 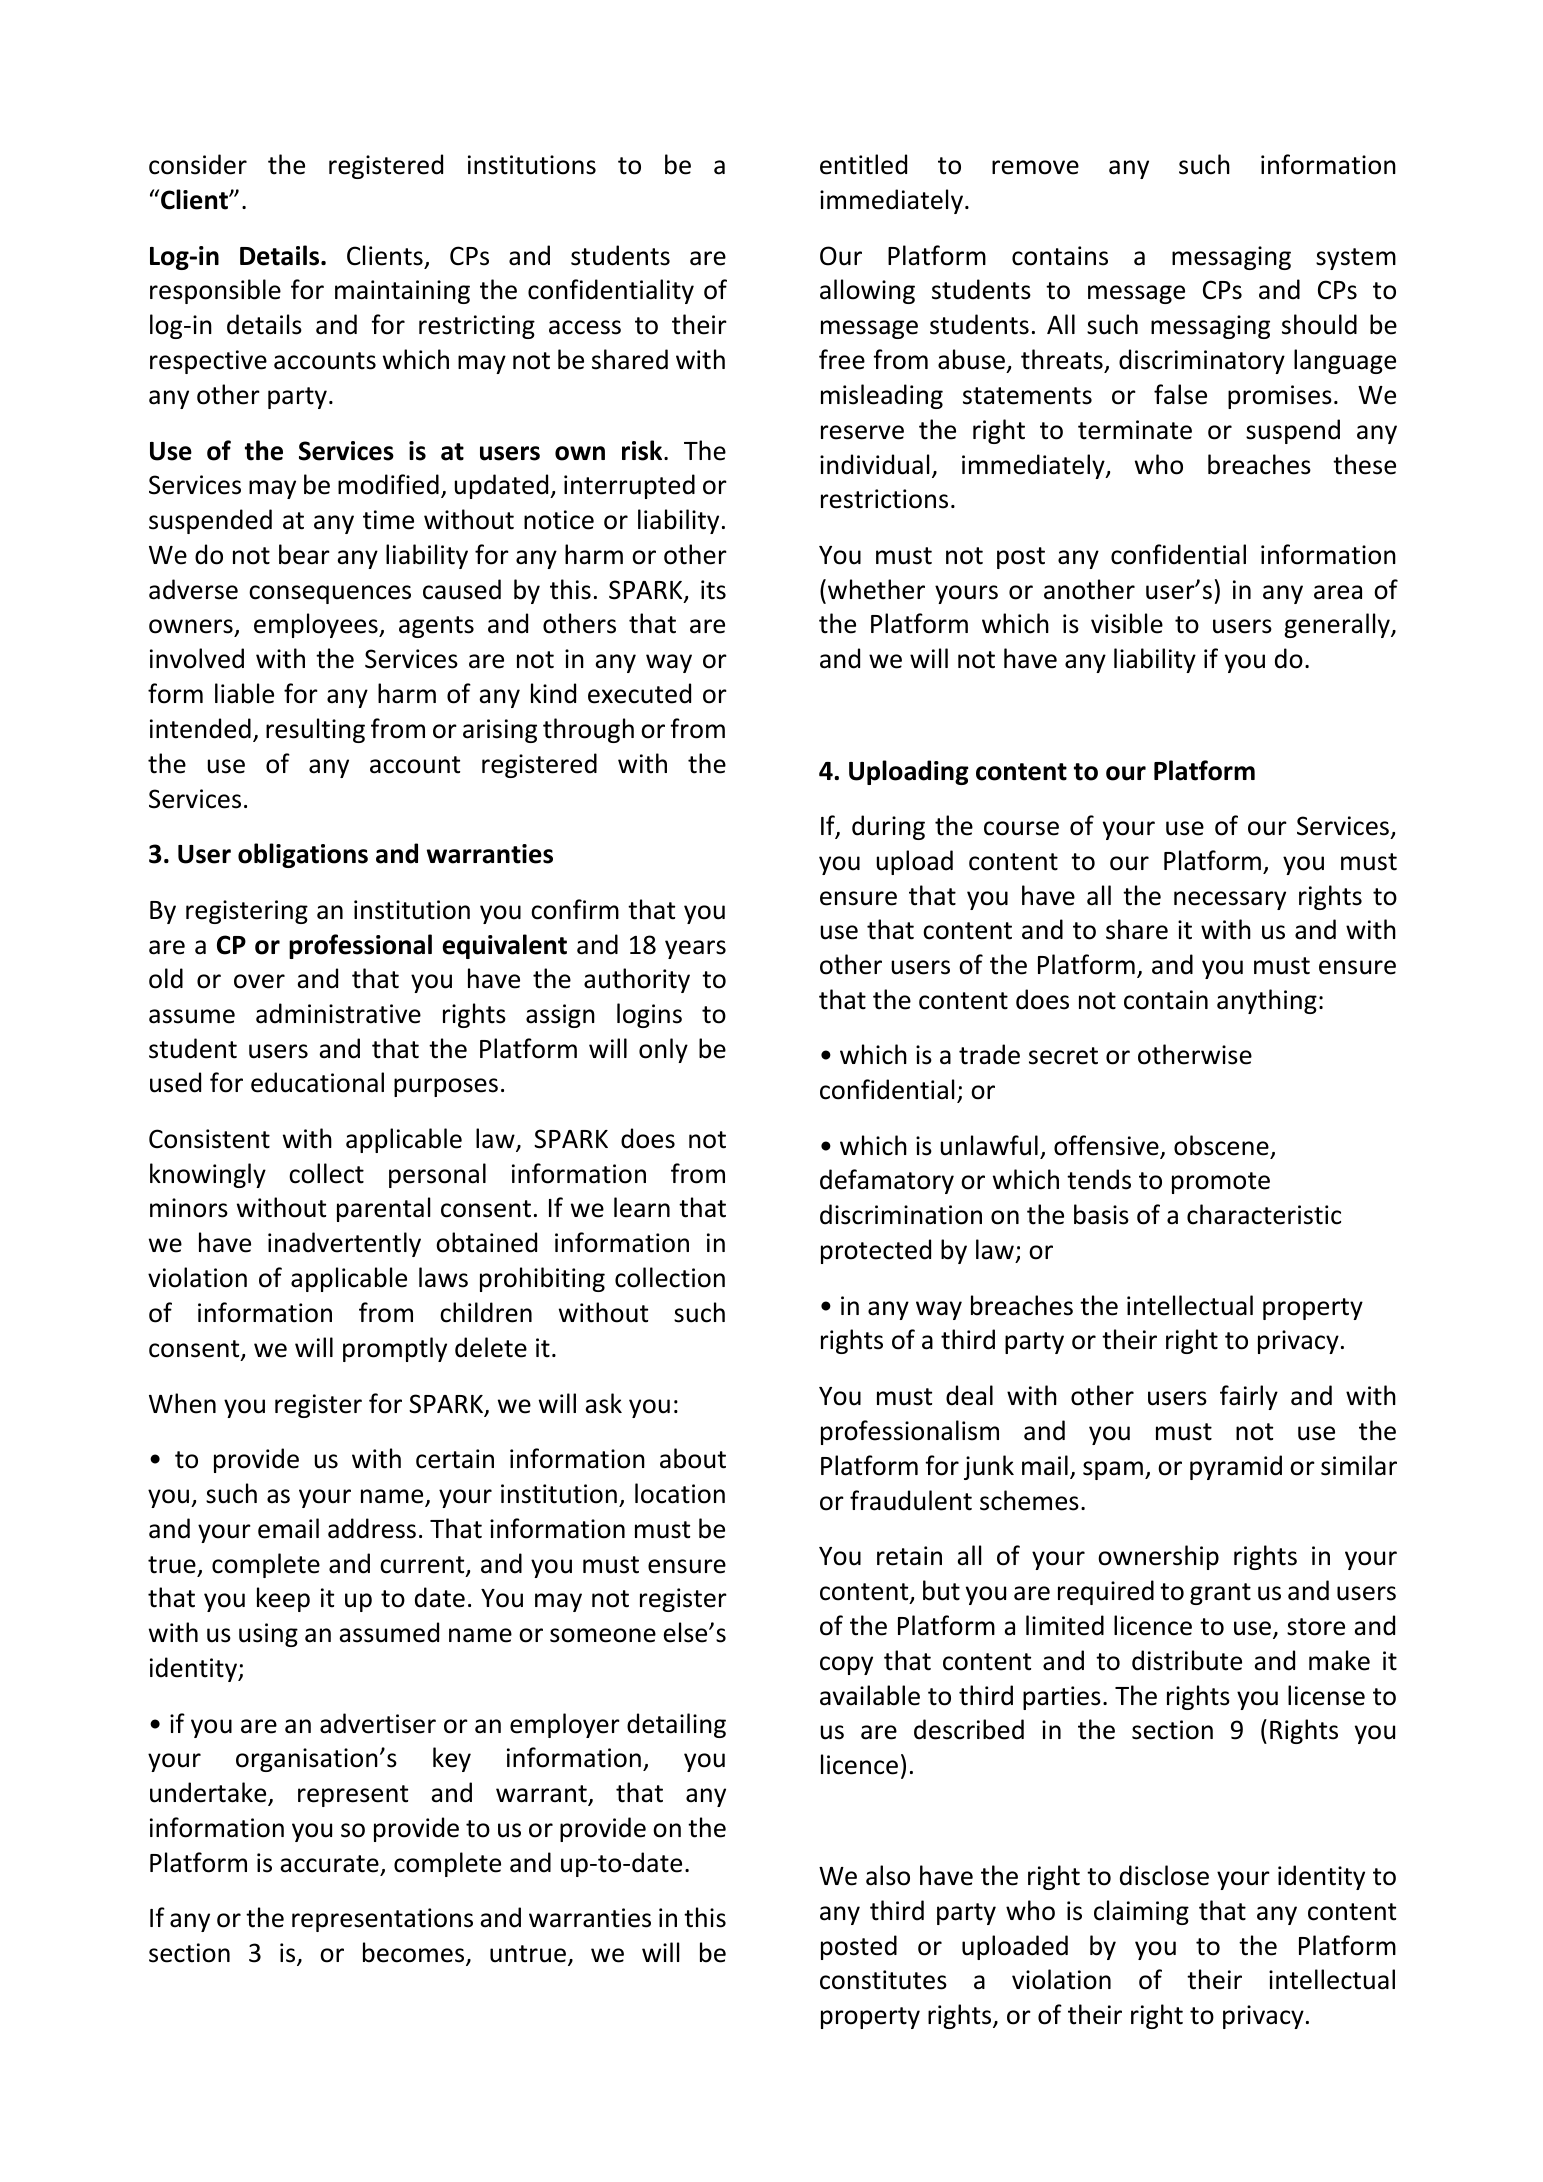 What do you see at coordinates (395, 1349) in the document?
I see `promptly` at bounding box center [395, 1349].
